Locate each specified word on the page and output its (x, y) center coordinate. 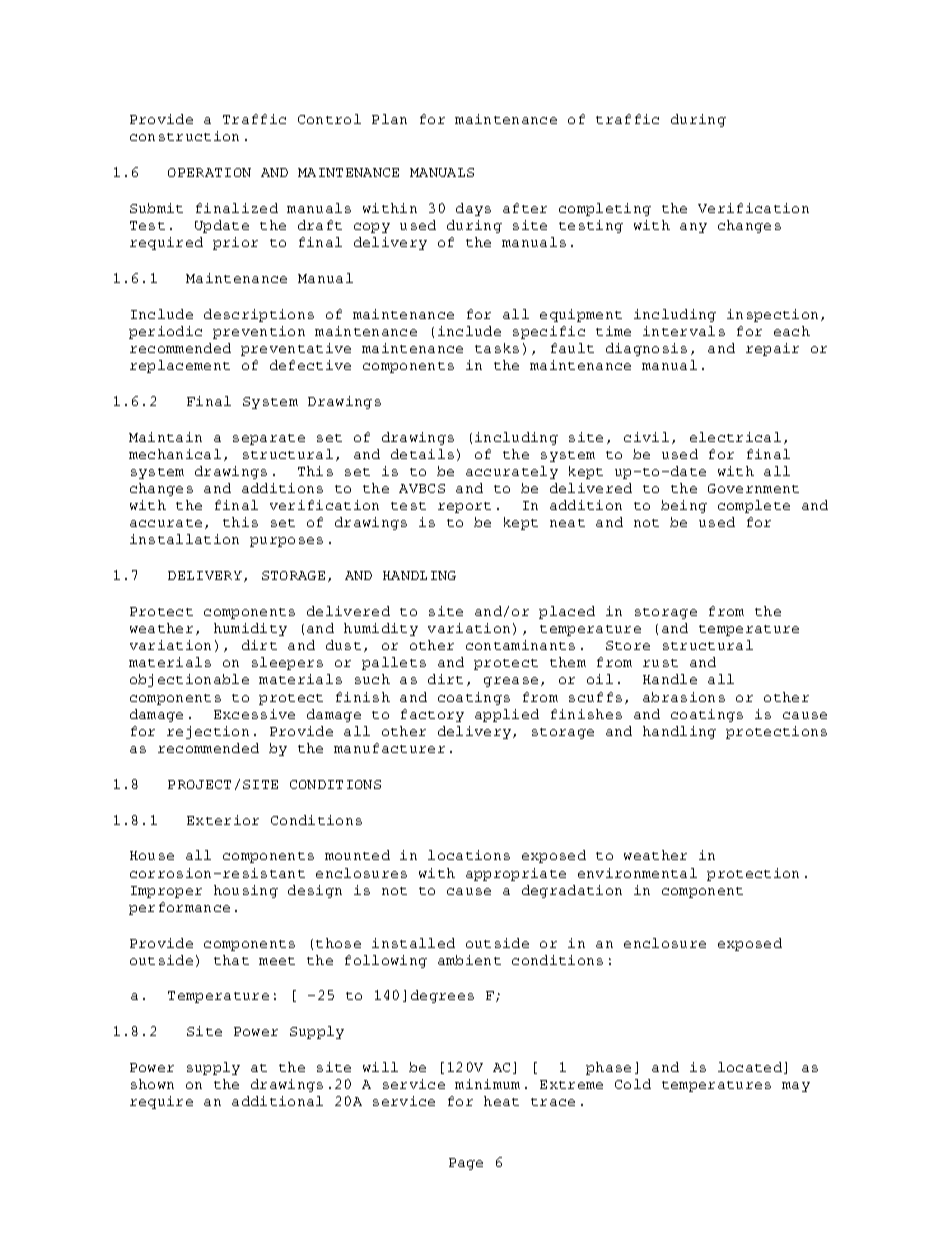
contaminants (520, 645)
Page (466, 1164)
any (693, 228)
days (473, 209)
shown (152, 1084)
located (751, 1068)
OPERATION (209, 172)
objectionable (189, 680)
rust (660, 663)
